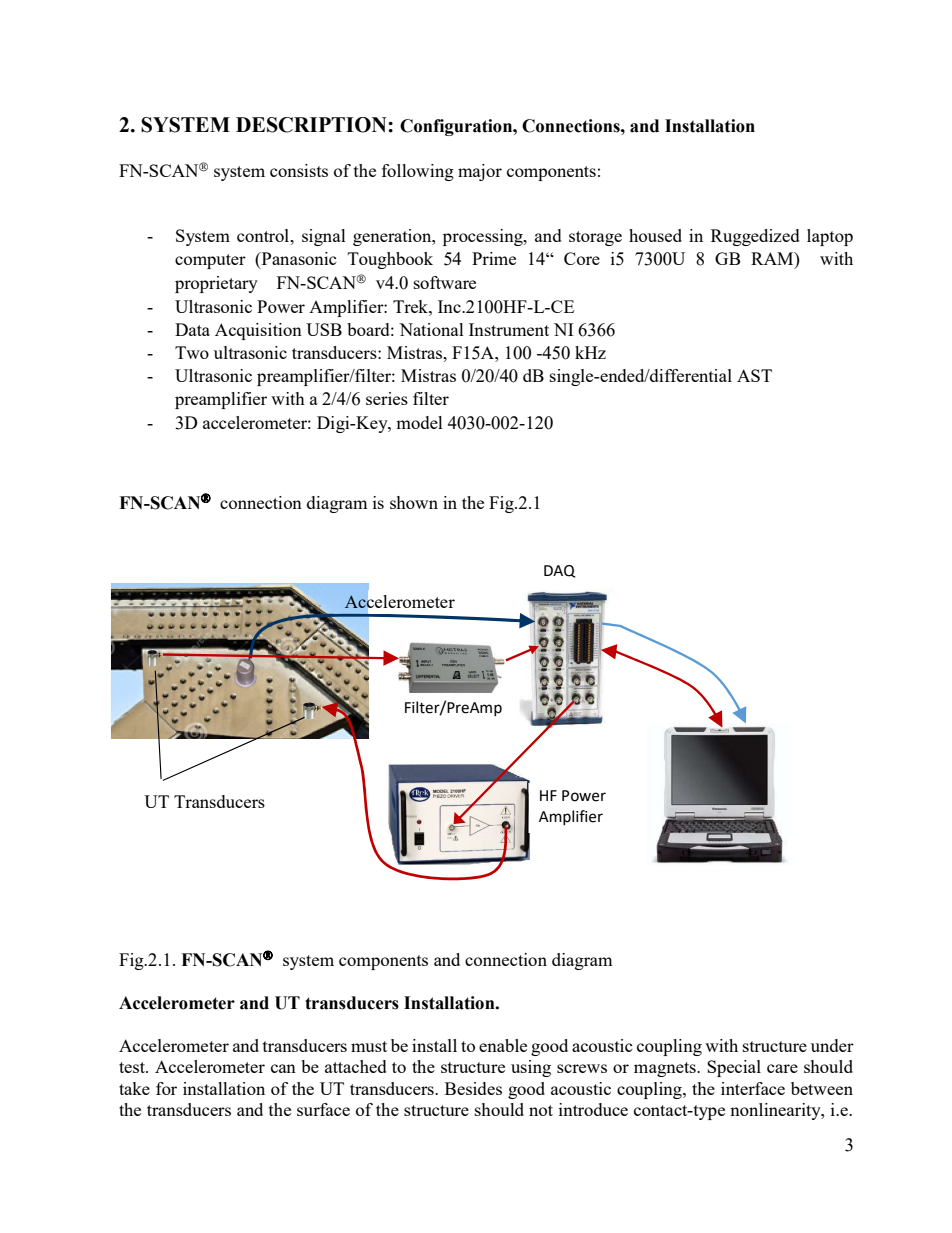 The width and height of the screenshot is (952, 1233). Describe the element at coordinates (753, 1088) in the screenshot. I see `interface` at that location.
